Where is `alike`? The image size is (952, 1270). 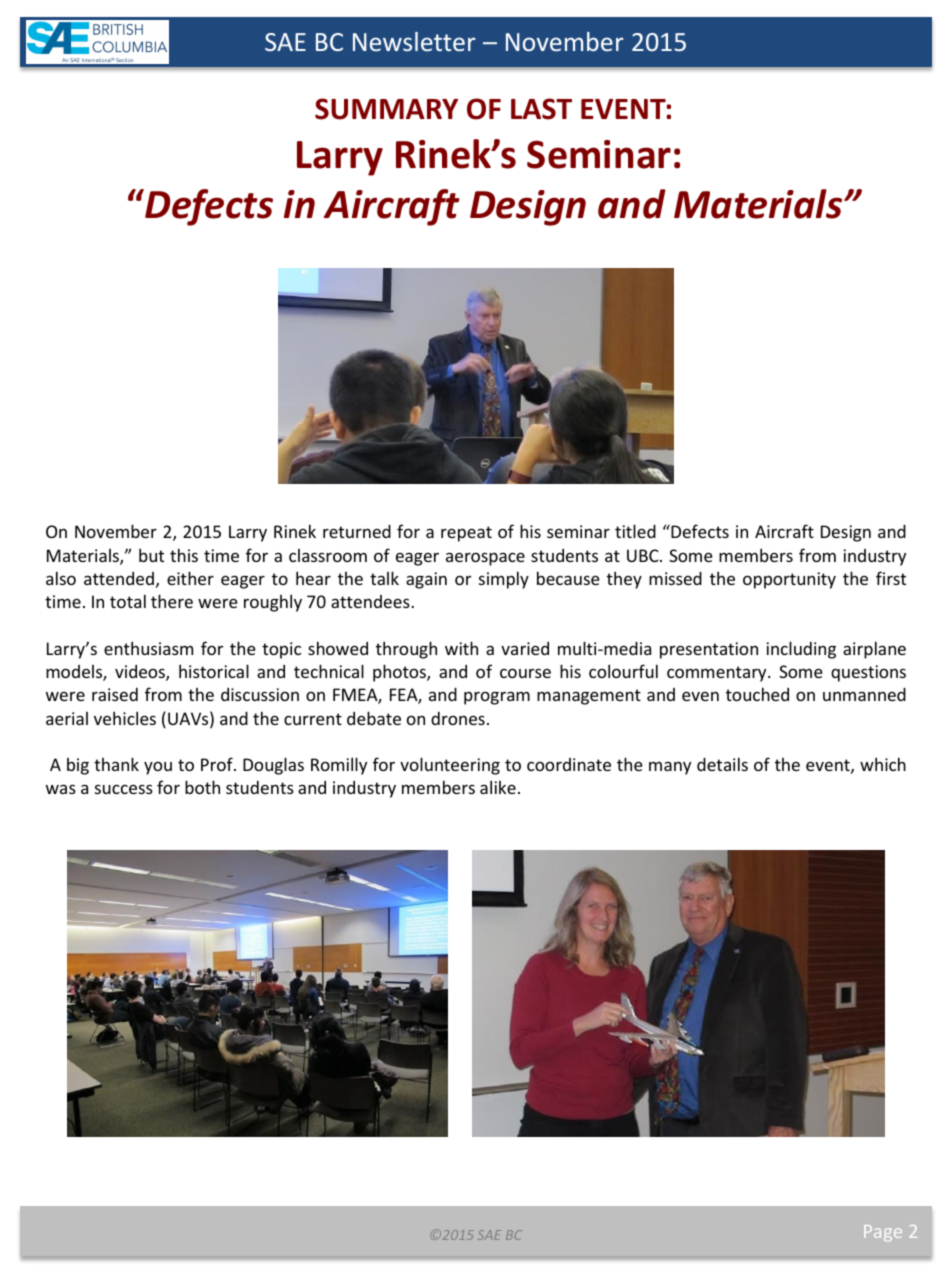 alike is located at coordinates (498, 787).
